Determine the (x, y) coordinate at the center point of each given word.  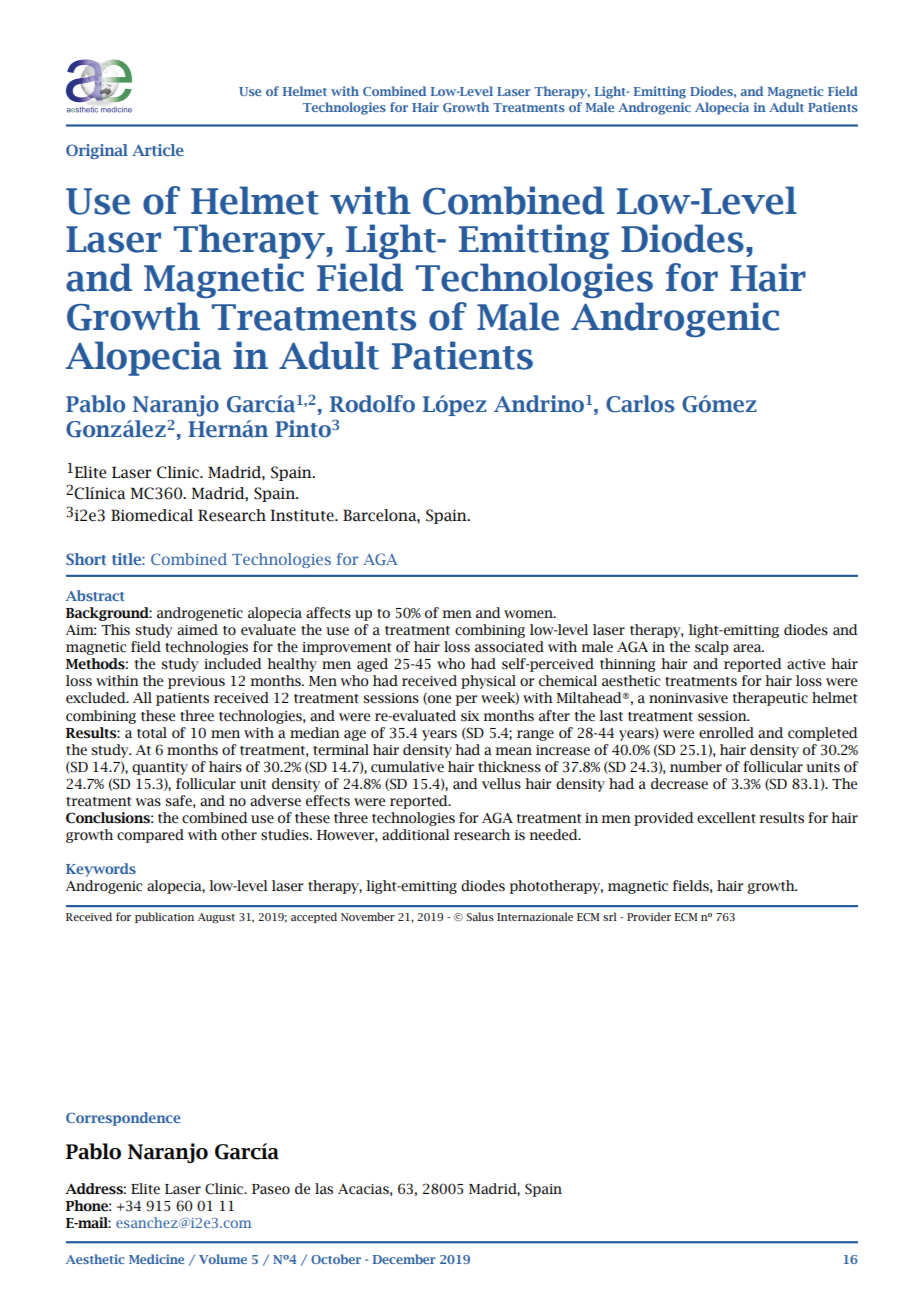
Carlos (640, 404)
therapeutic (770, 699)
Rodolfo (372, 404)
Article (158, 150)
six (470, 716)
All (142, 697)
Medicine (156, 1259)
